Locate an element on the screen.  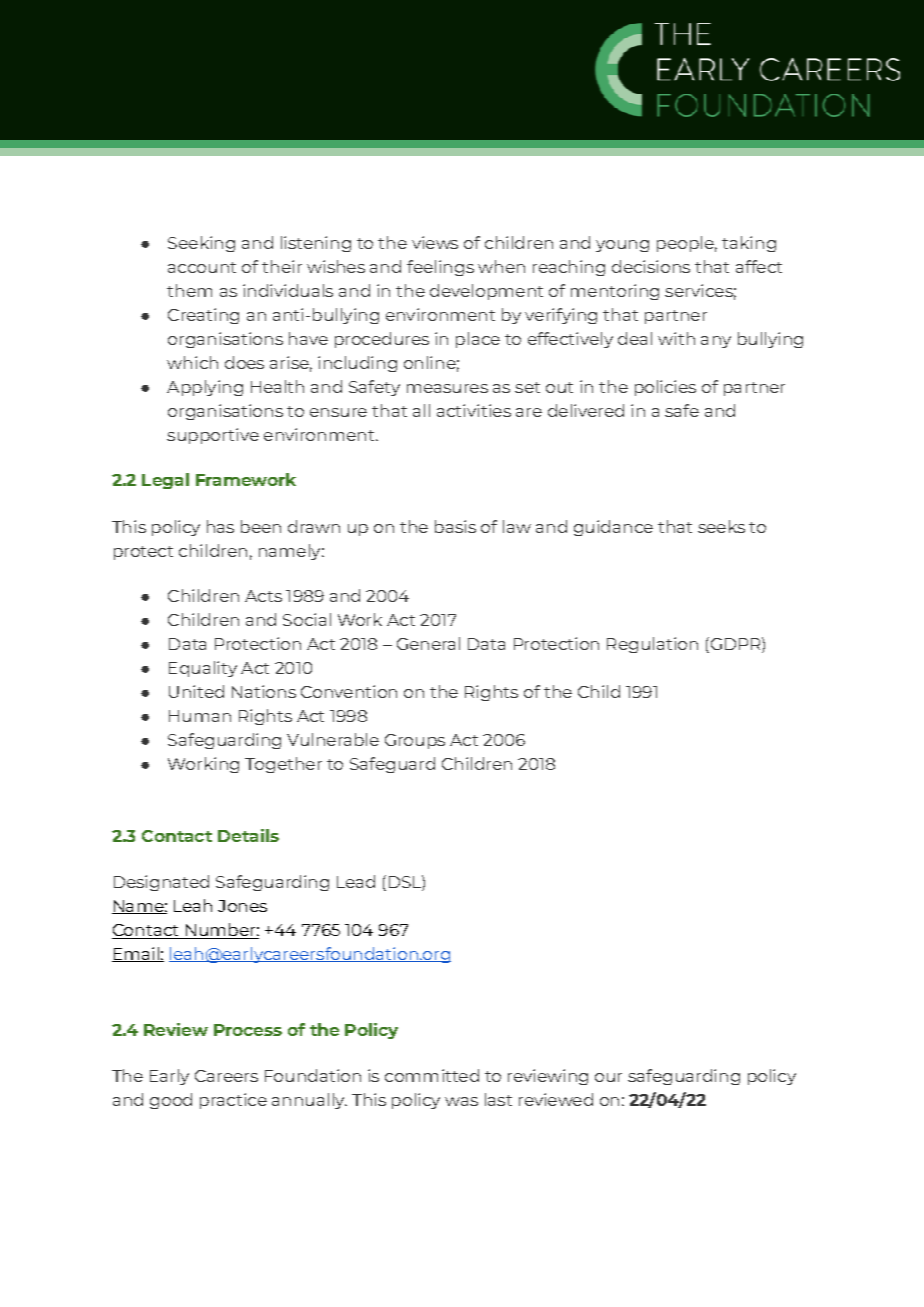
Lead is located at coordinates (356, 881).
